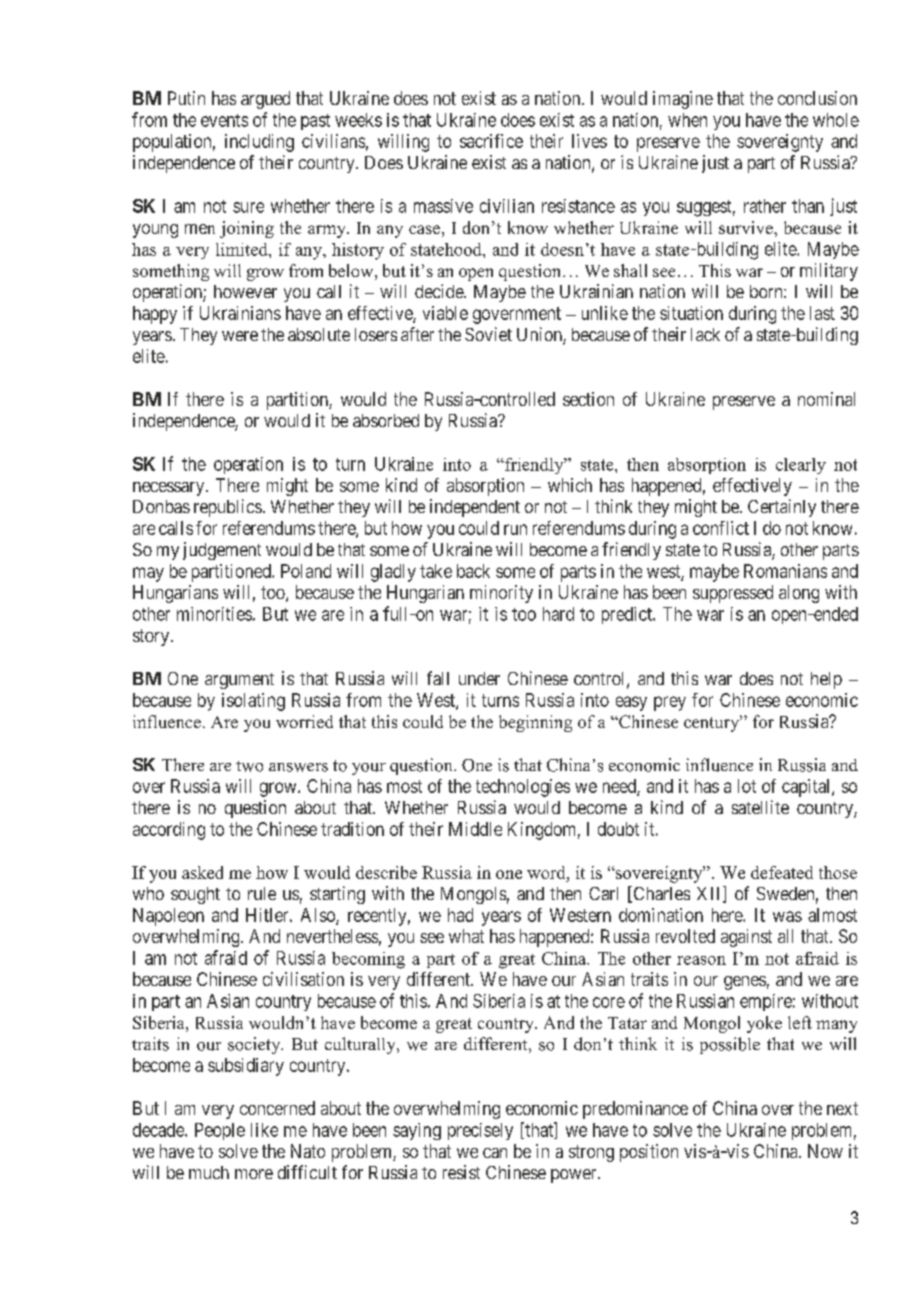  I want to click on century, so click(713, 723).
